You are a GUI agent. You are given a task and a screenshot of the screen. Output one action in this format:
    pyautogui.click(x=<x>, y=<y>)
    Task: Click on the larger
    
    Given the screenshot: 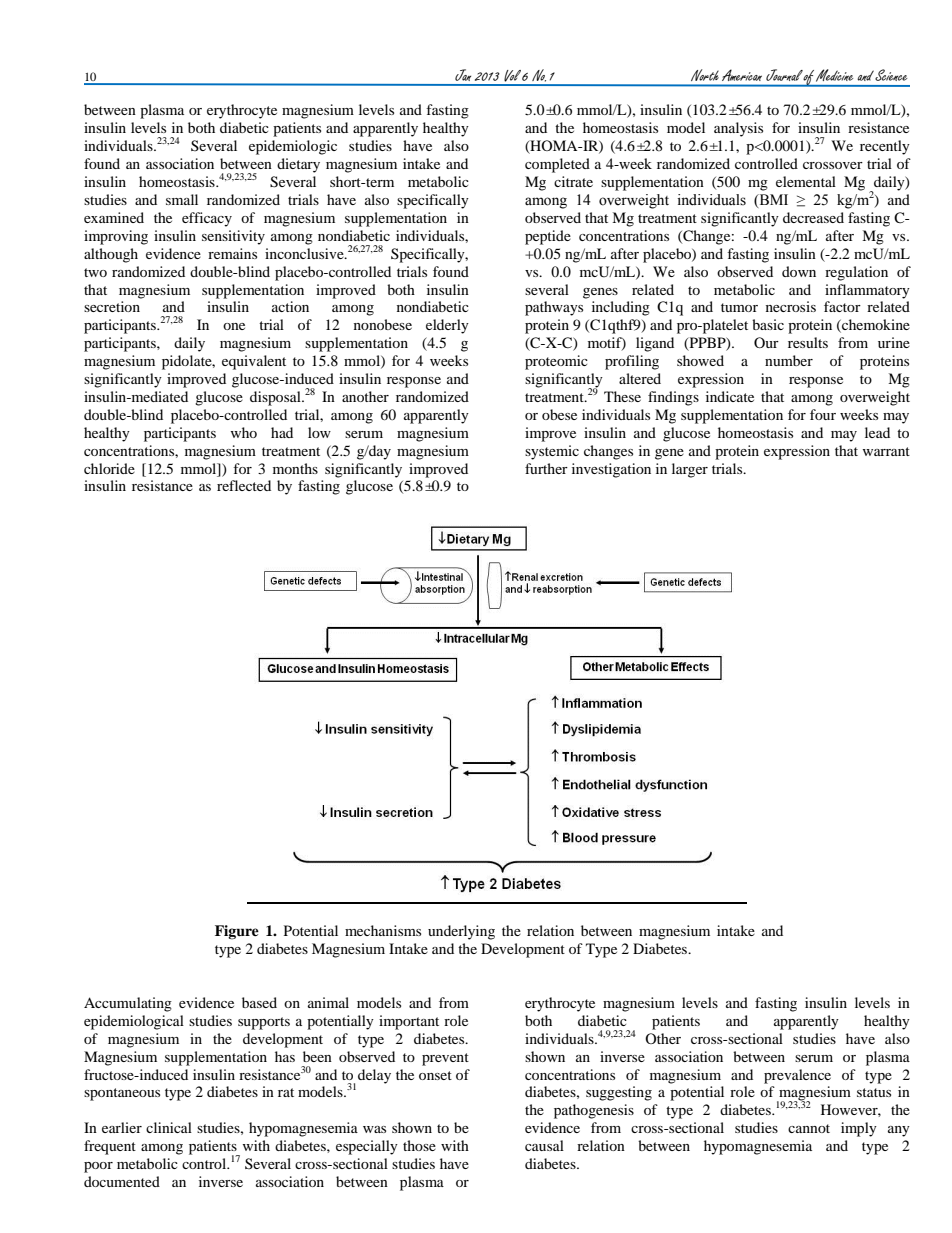 What is the action you would take?
    pyautogui.click(x=690, y=470)
